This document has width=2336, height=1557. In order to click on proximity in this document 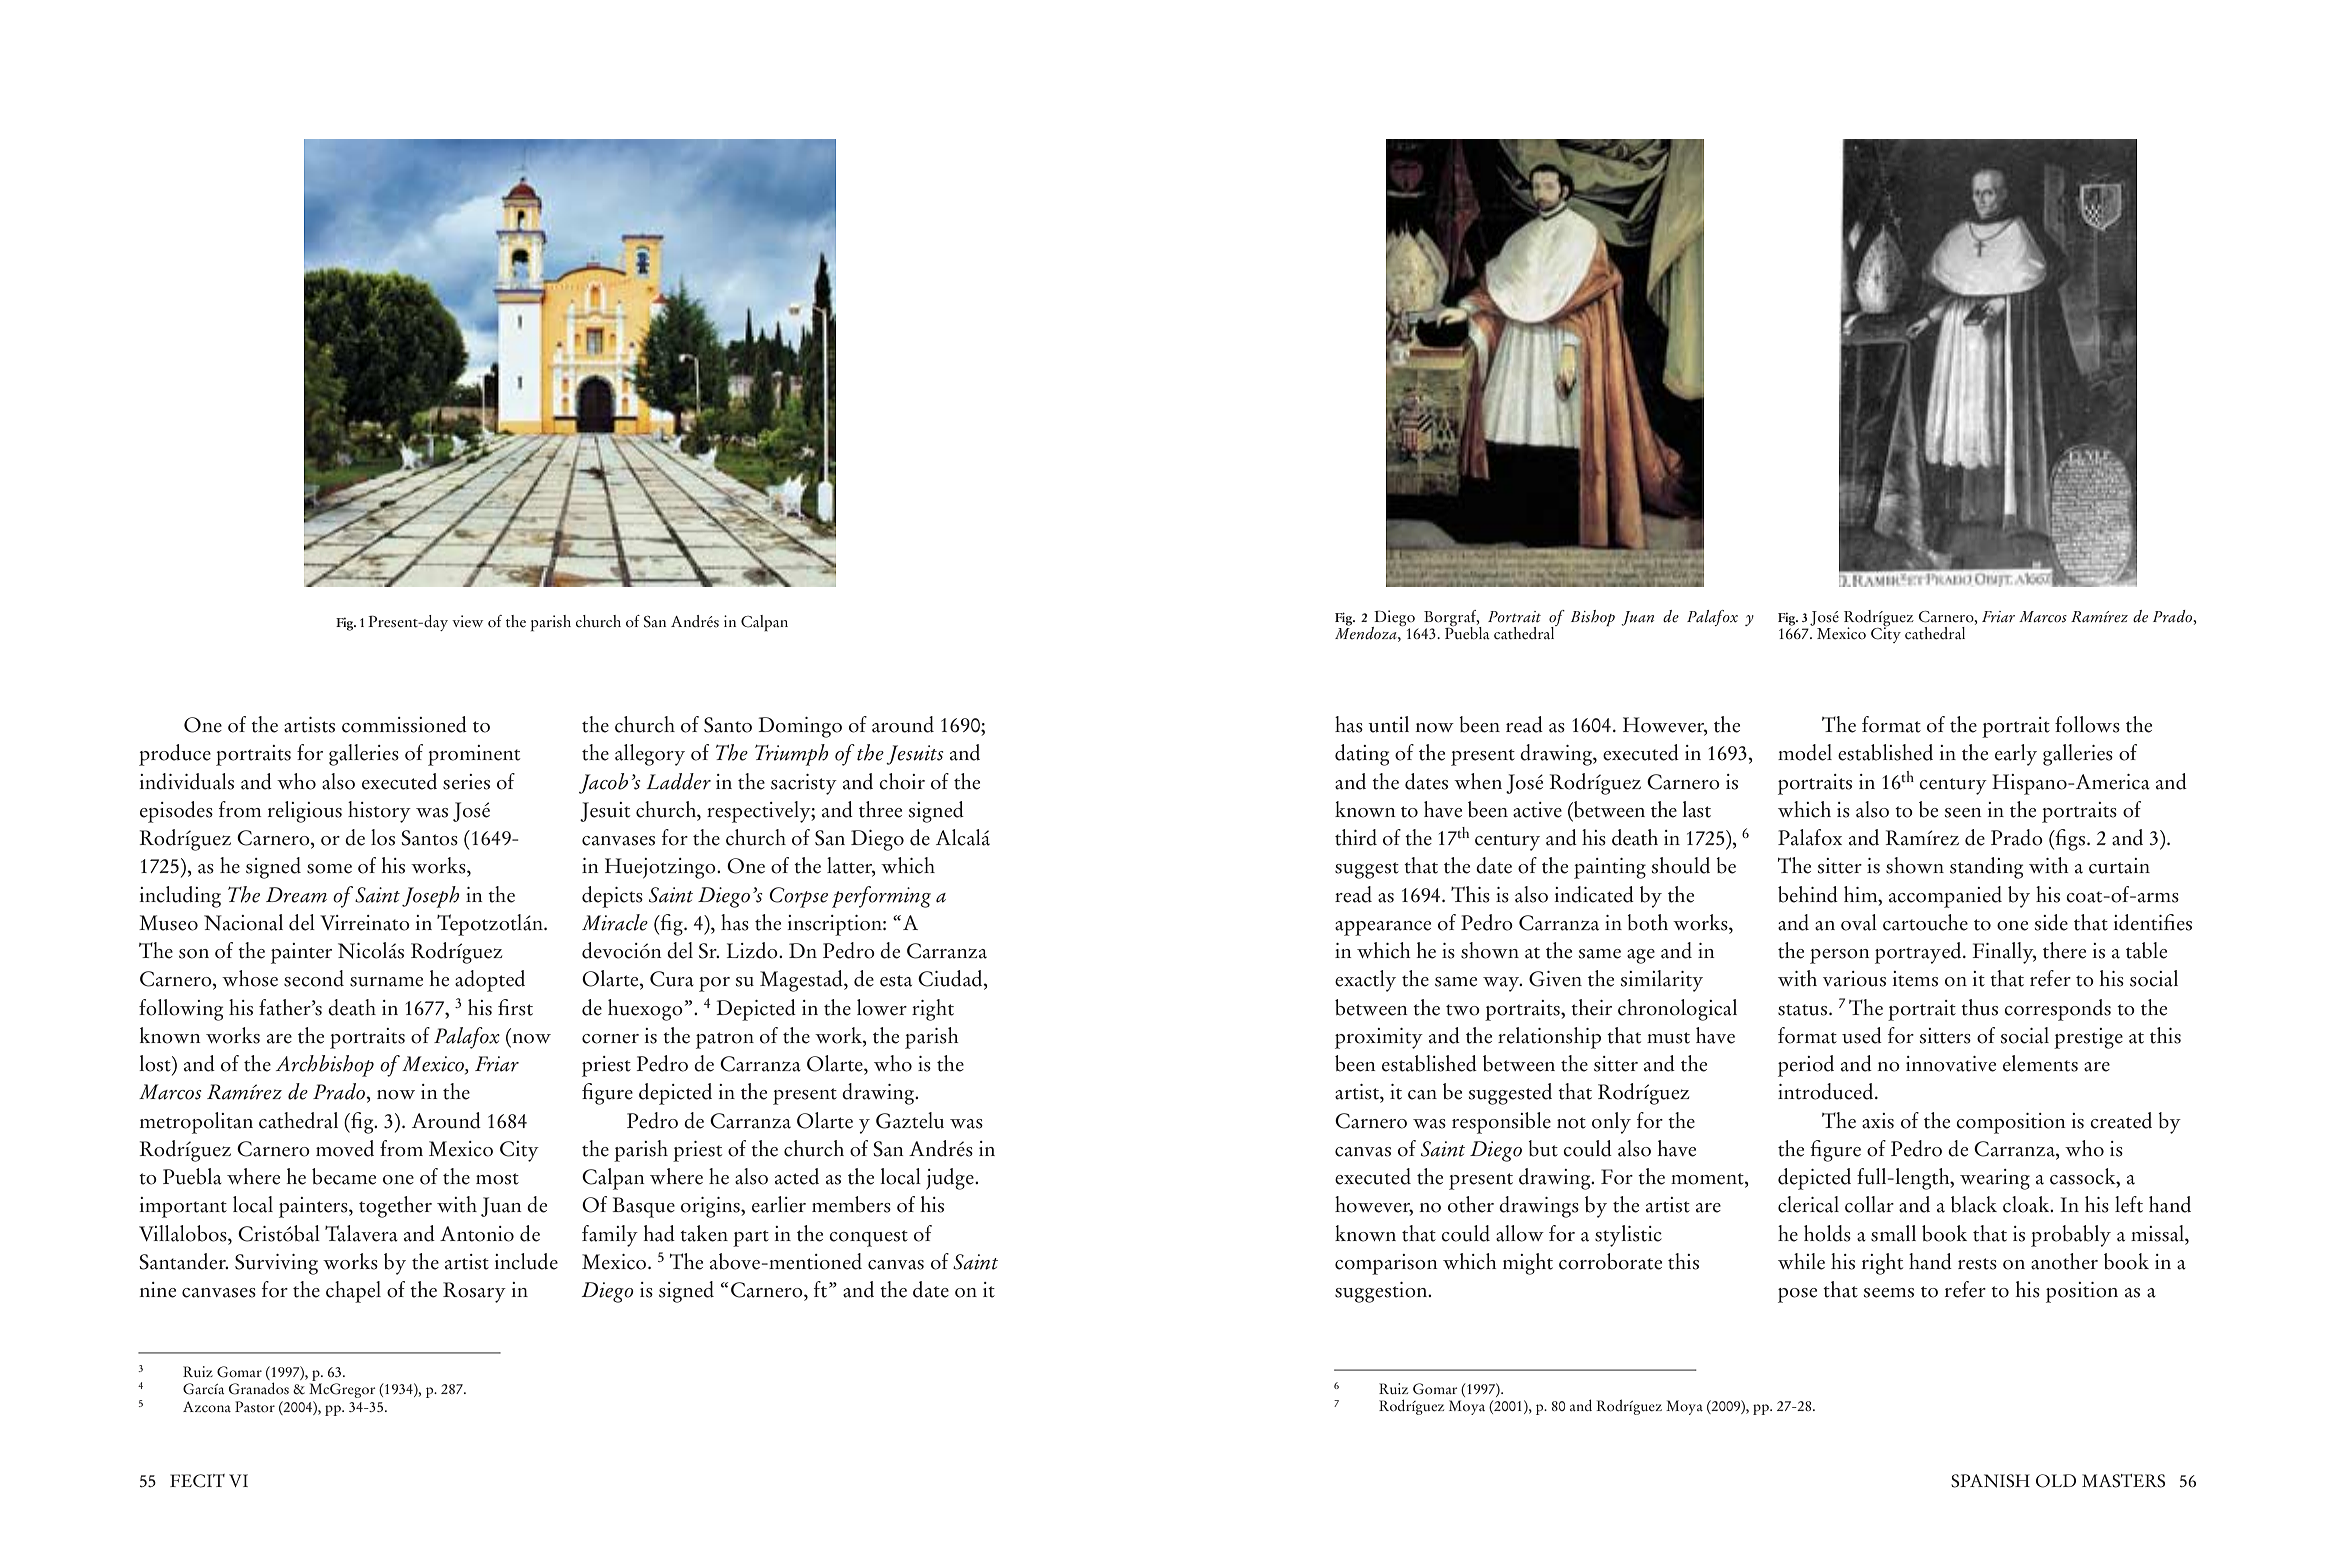, I will do `click(1379, 1038)`.
